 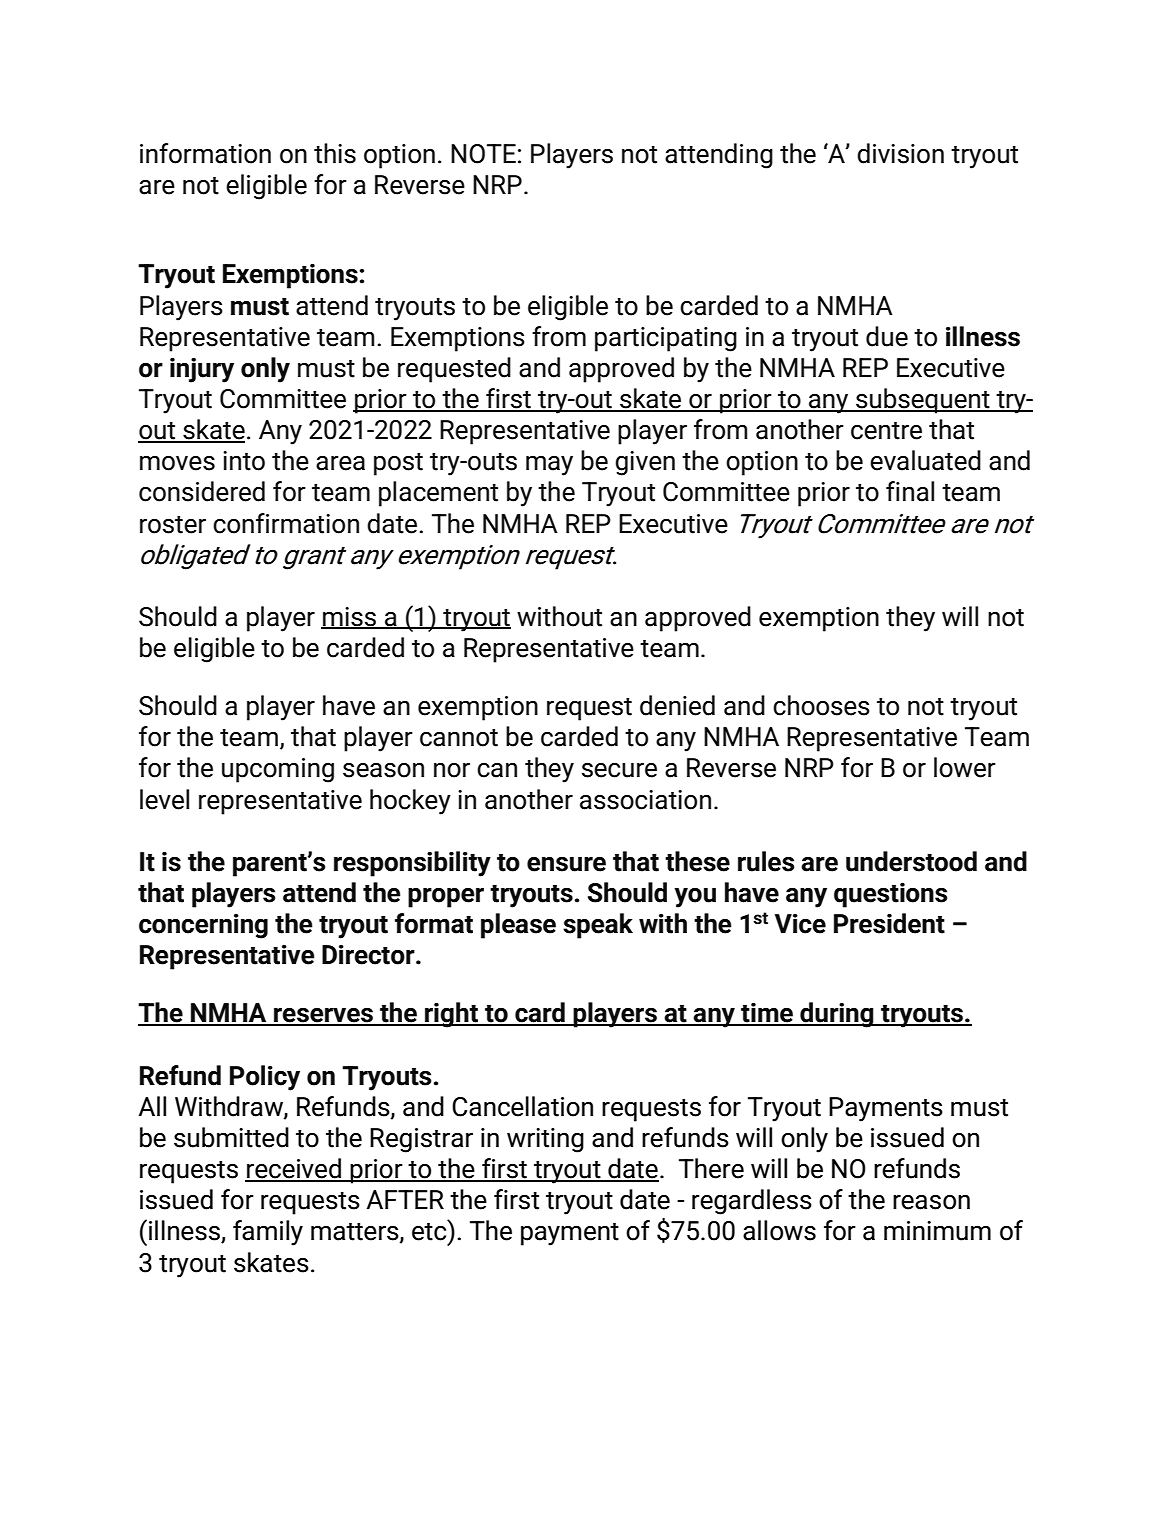 What do you see at coordinates (335, 153) in the screenshot?
I see `this` at bounding box center [335, 153].
